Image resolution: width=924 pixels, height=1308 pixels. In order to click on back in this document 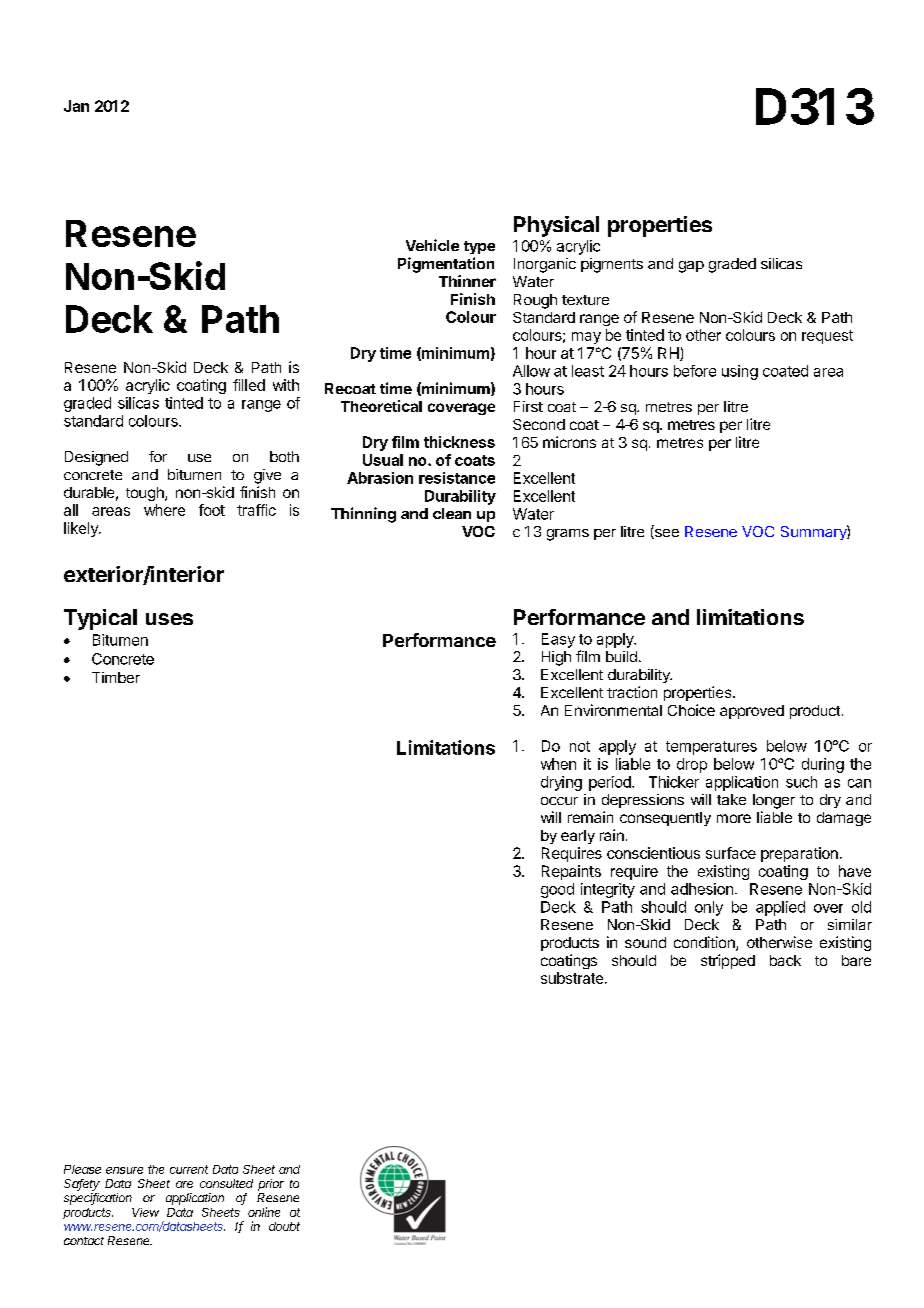, I will do `click(785, 960)`.
